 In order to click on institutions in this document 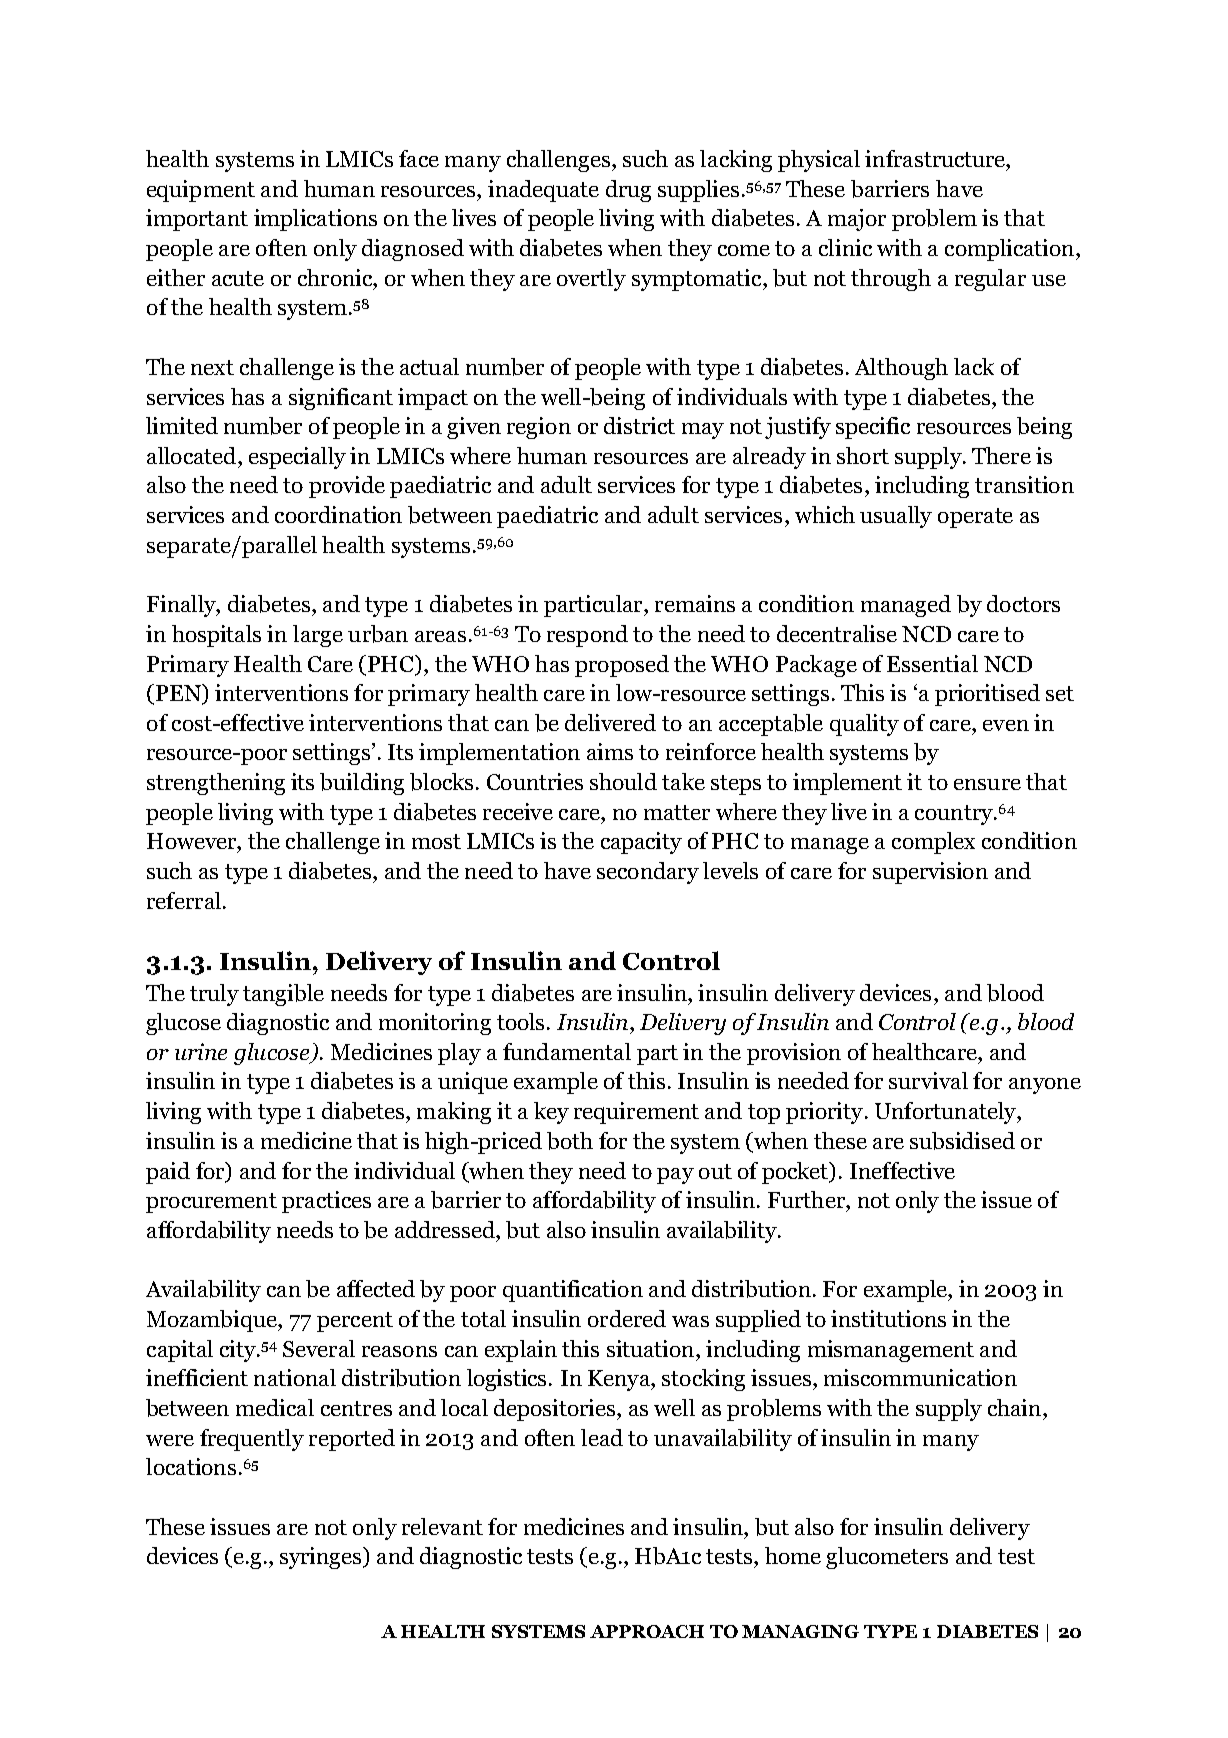, I will do `click(888, 1318)`.
